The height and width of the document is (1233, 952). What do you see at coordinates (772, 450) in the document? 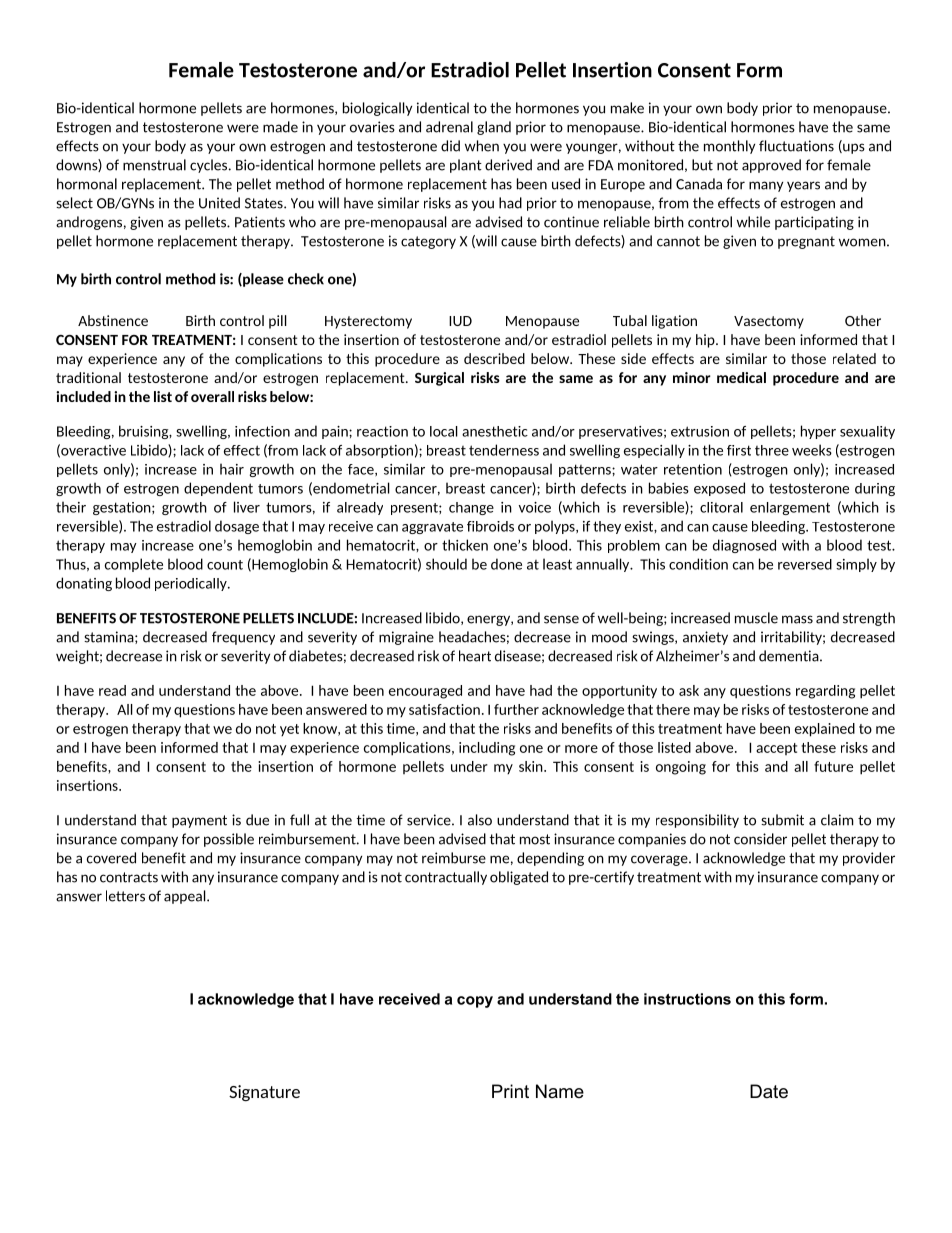
I see `three` at bounding box center [772, 450].
